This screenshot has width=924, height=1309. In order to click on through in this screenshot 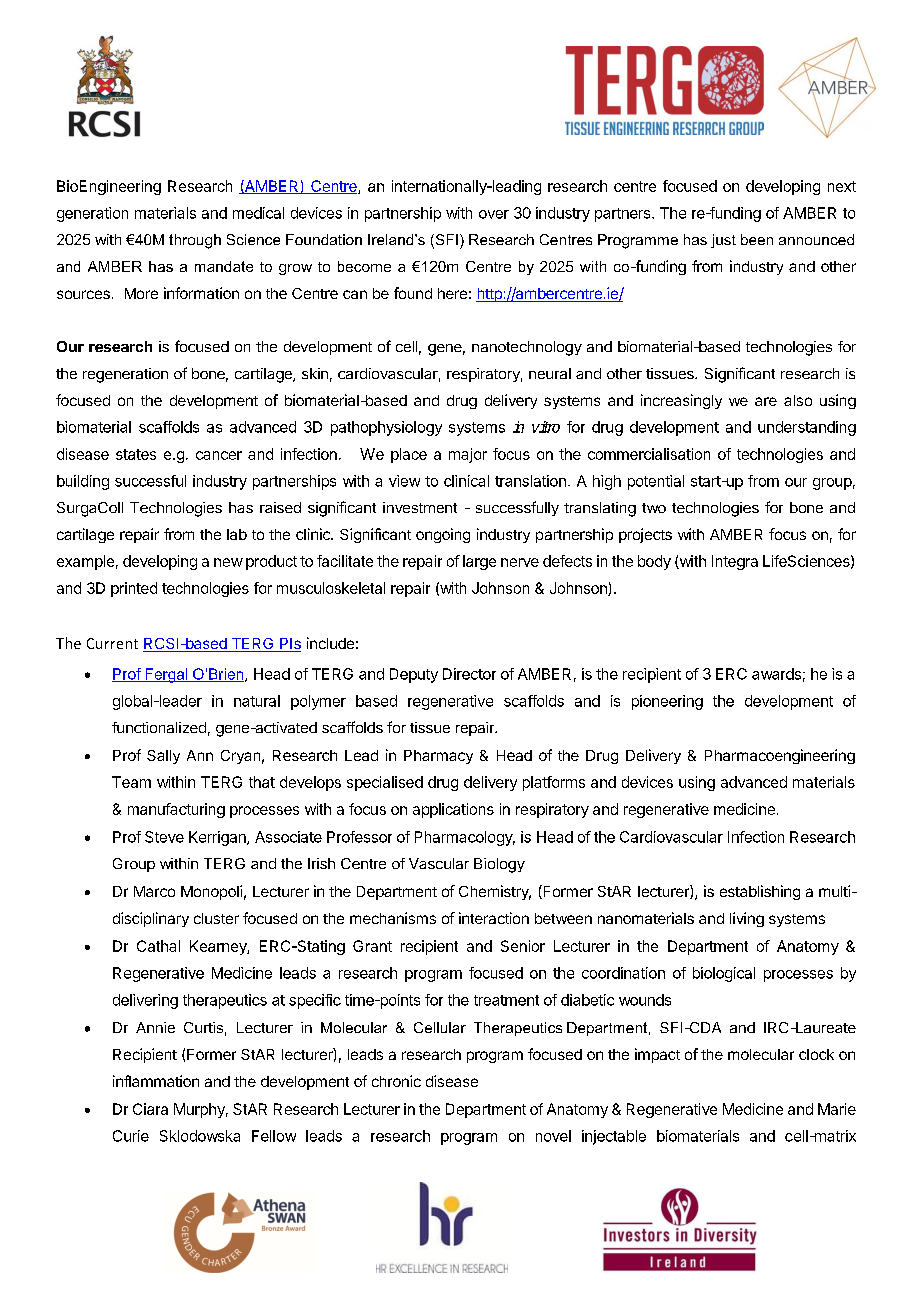, I will do `click(195, 241)`.
